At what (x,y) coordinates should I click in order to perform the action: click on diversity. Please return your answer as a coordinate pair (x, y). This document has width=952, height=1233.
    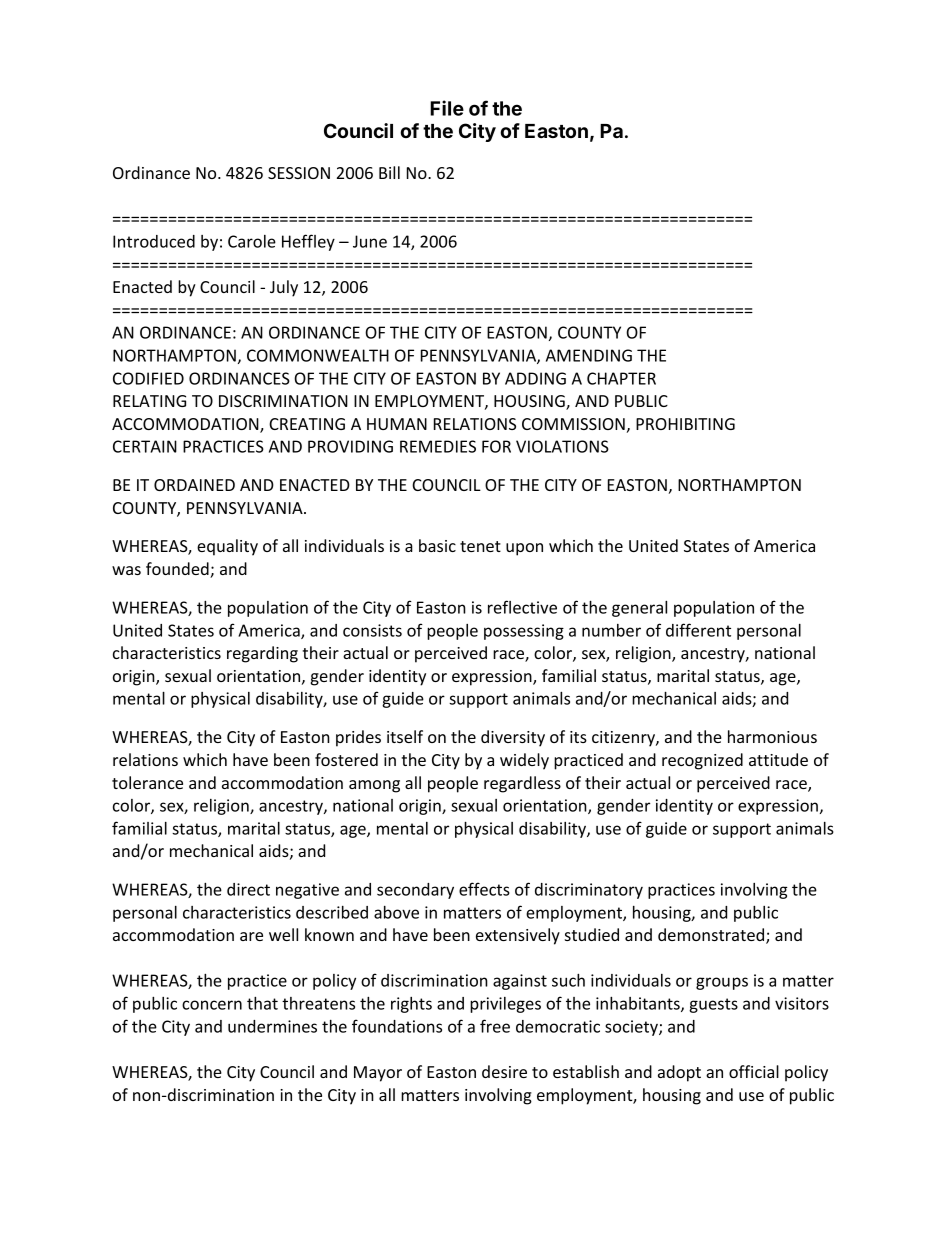
    Looking at the image, I should click on (513, 738).
